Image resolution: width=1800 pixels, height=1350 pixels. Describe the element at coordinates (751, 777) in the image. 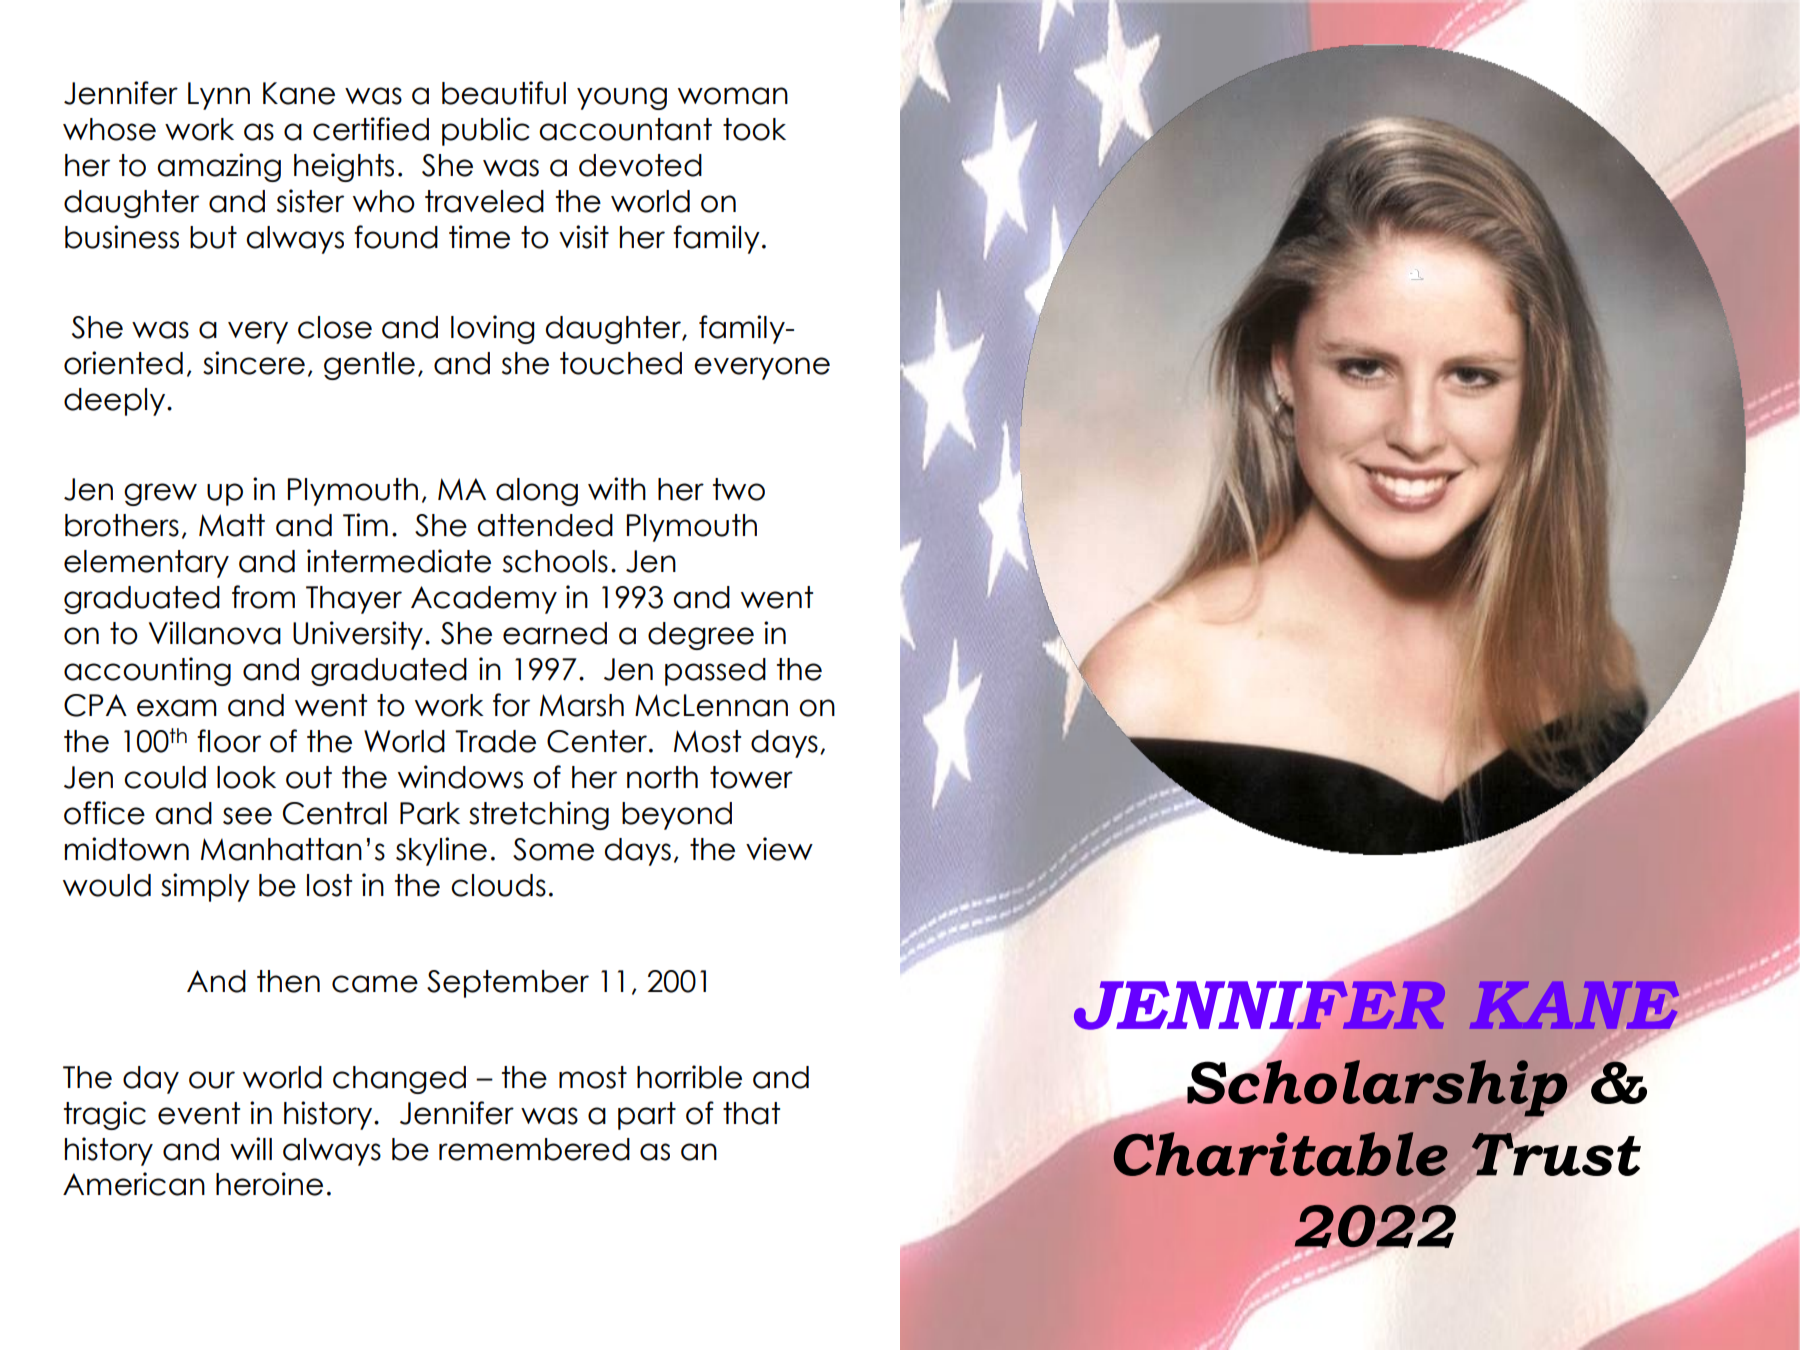

I see `tower` at that location.
